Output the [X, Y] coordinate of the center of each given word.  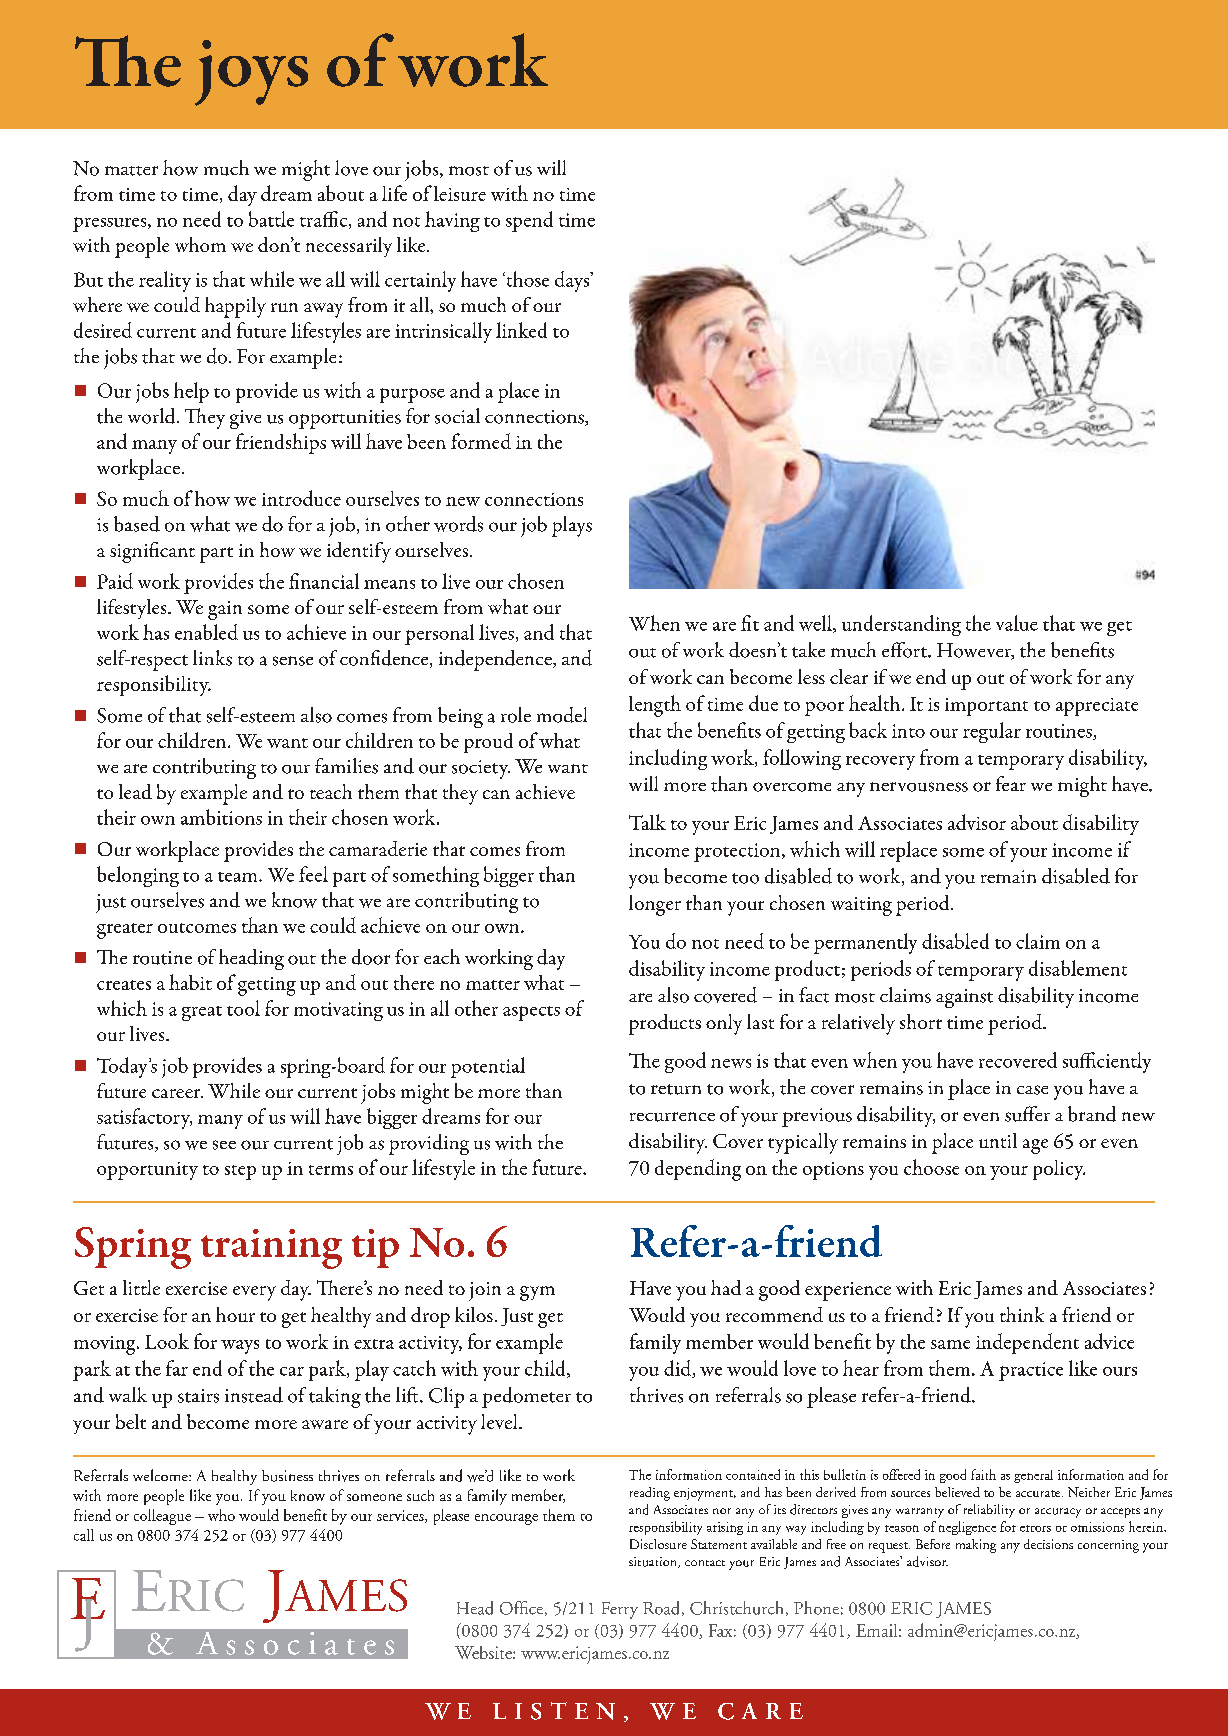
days [573, 281]
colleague [162, 1517]
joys [251, 73]
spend [529, 221]
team [239, 877]
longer [655, 905]
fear [1011, 783]
